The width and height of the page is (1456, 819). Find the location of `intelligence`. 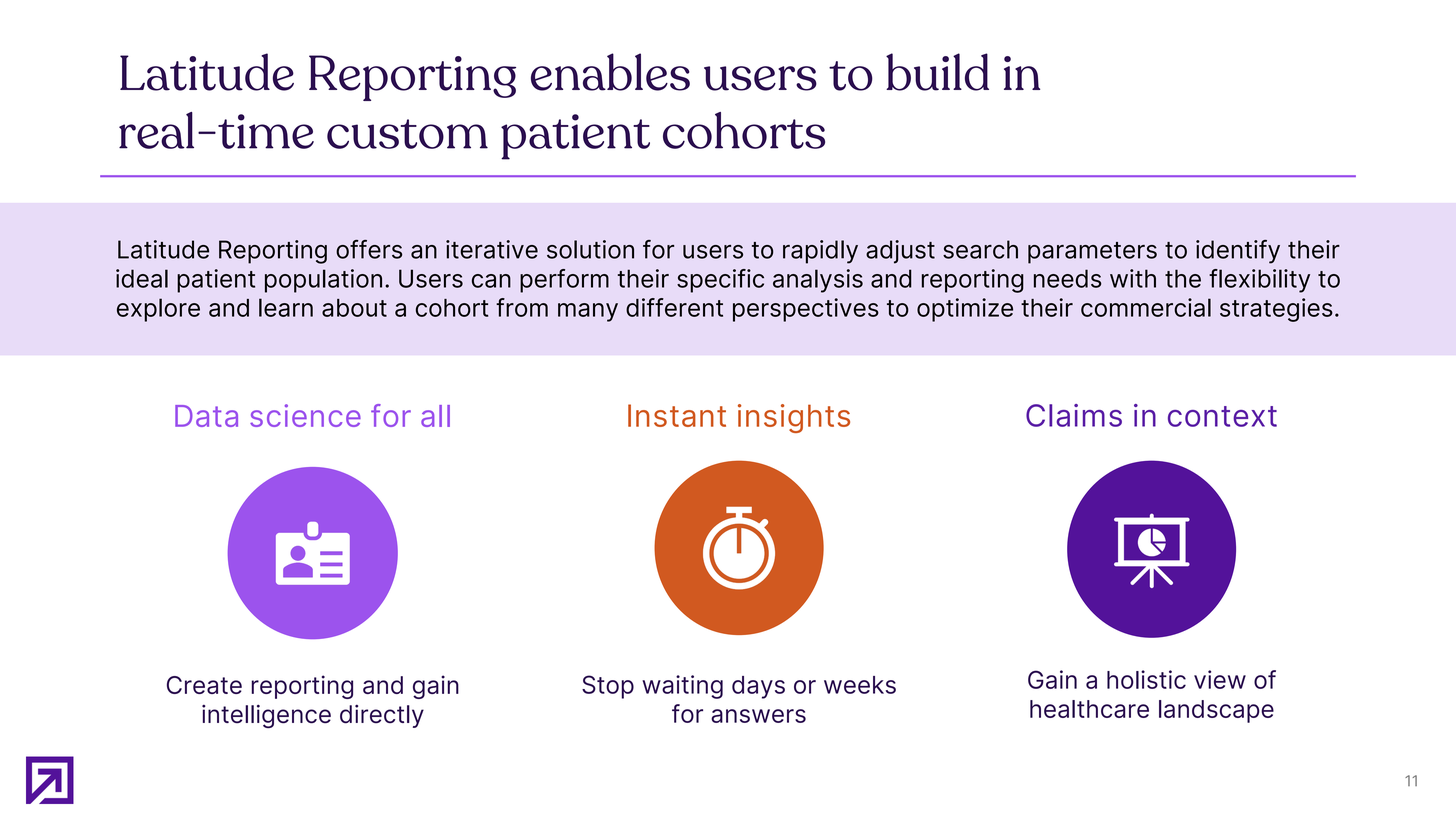

intelligence is located at coordinates (266, 716).
